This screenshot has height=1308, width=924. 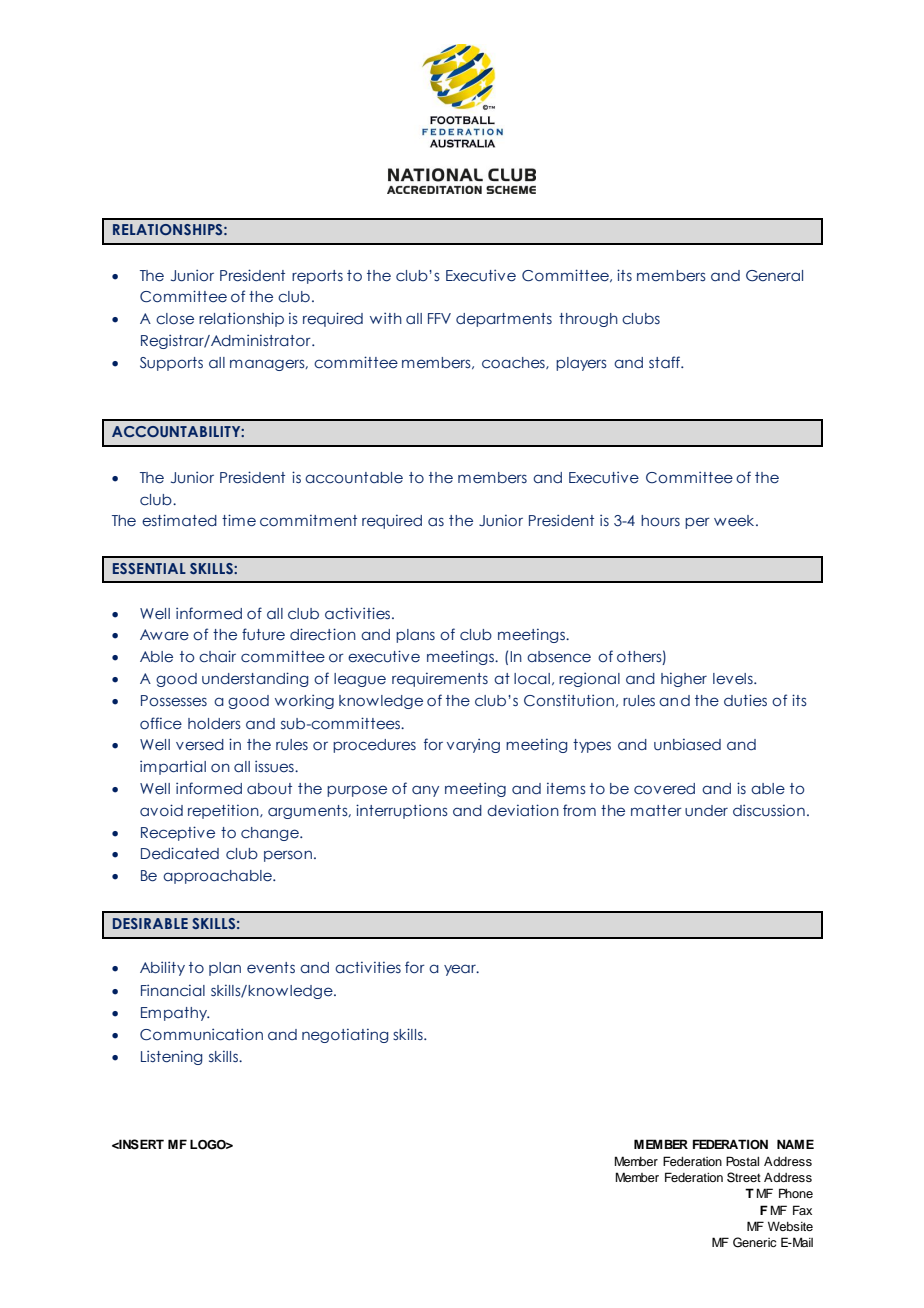 I want to click on Listening, so click(x=171, y=1057).
